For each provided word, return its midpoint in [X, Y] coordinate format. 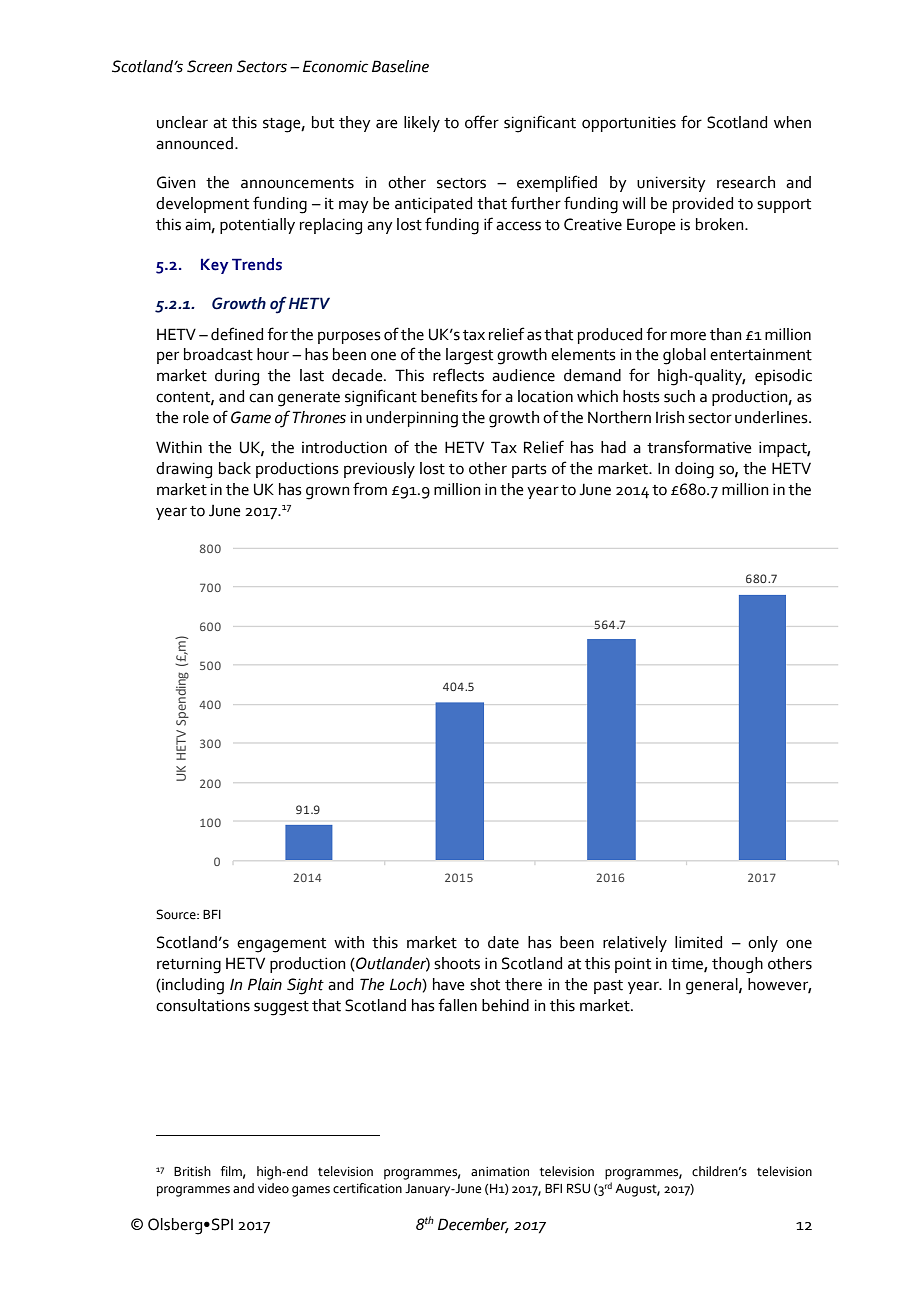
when [792, 122]
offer [482, 122]
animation [500, 1172]
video [273, 1188]
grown [328, 493]
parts [529, 471]
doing [694, 470]
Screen [209, 66]
